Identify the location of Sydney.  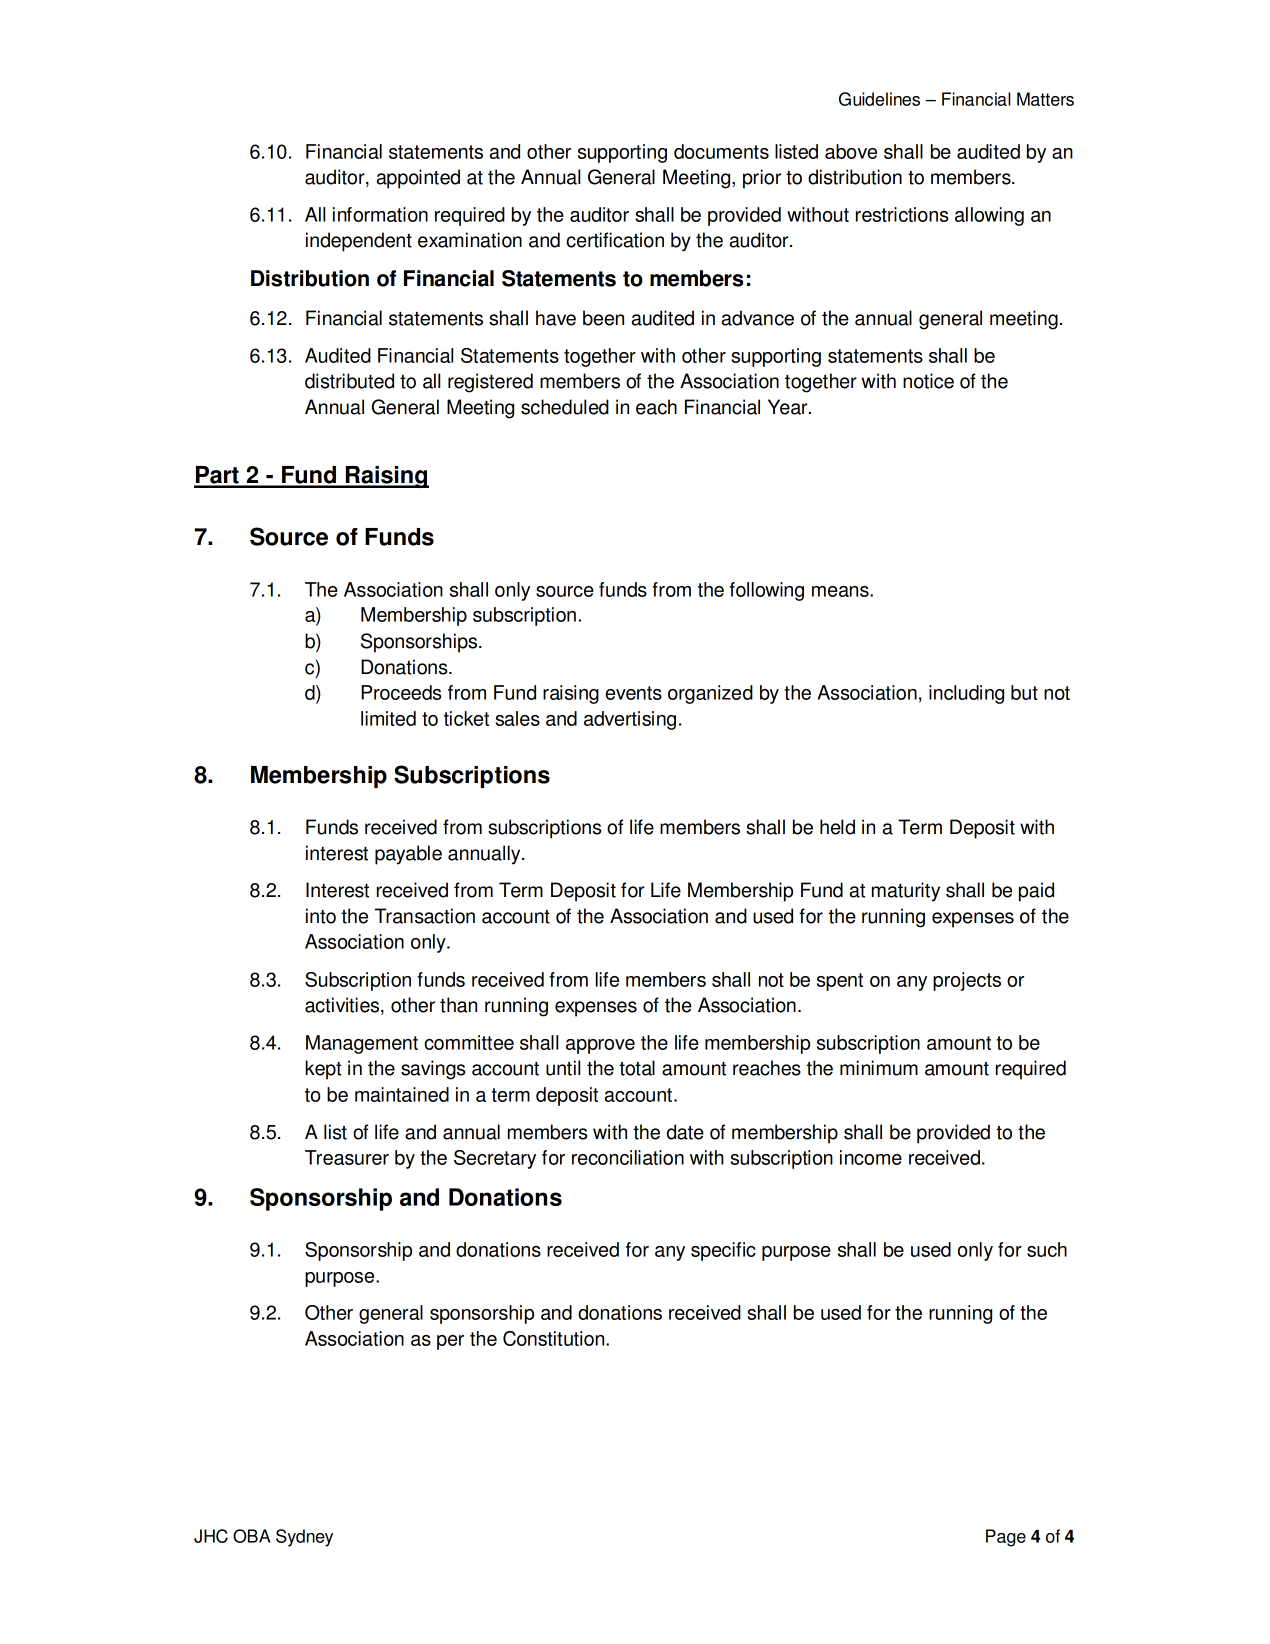
(304, 1538).
